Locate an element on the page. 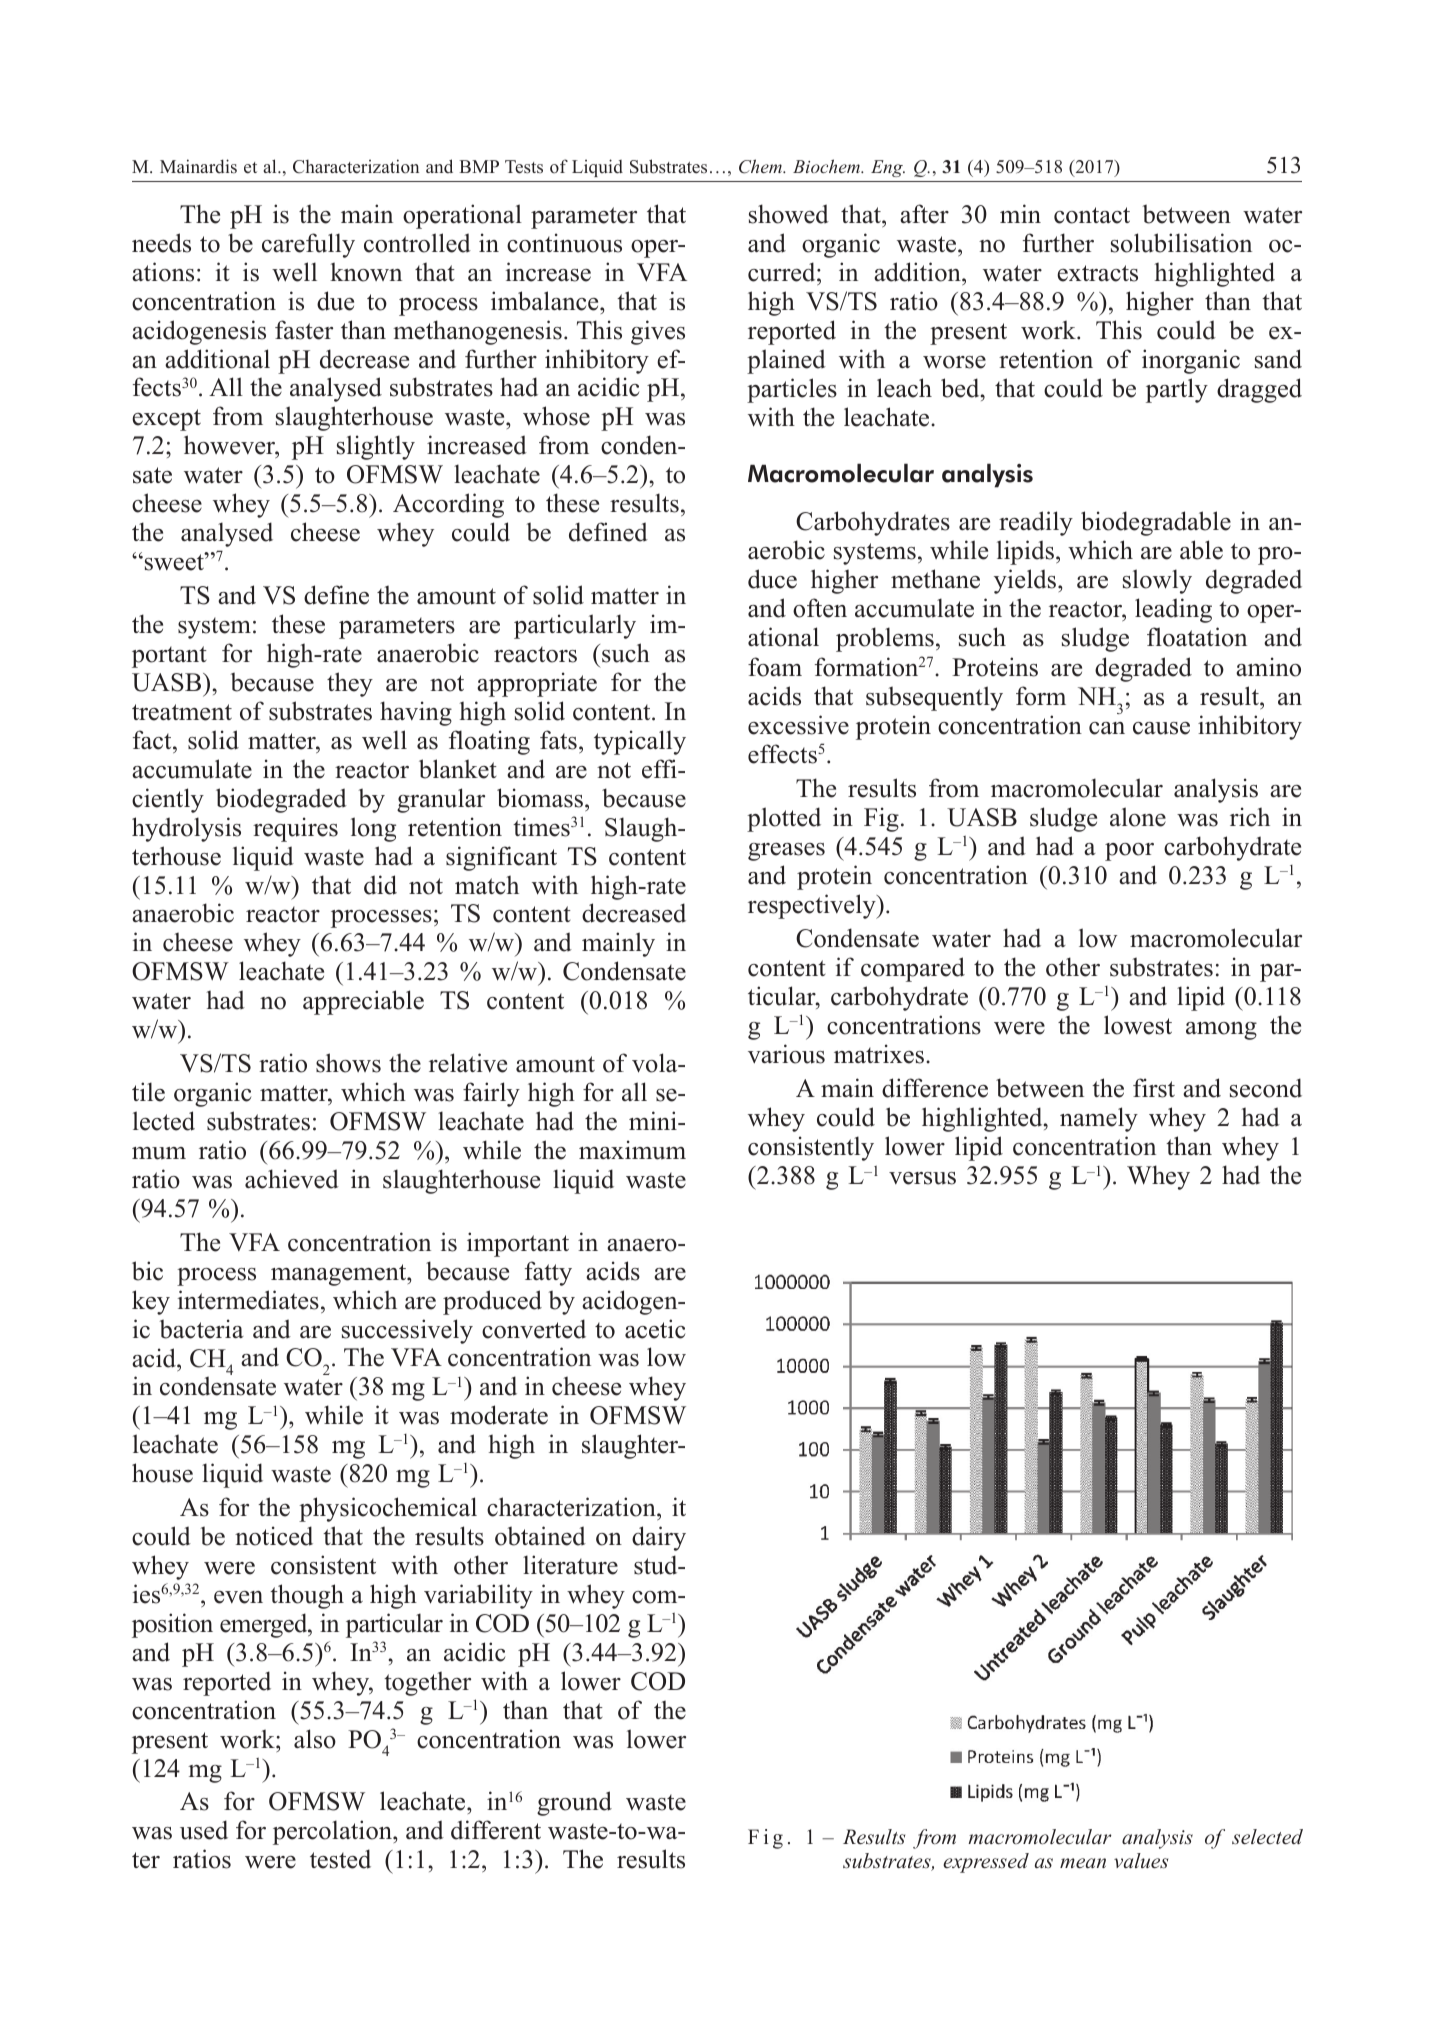  dairy is located at coordinates (659, 1538).
